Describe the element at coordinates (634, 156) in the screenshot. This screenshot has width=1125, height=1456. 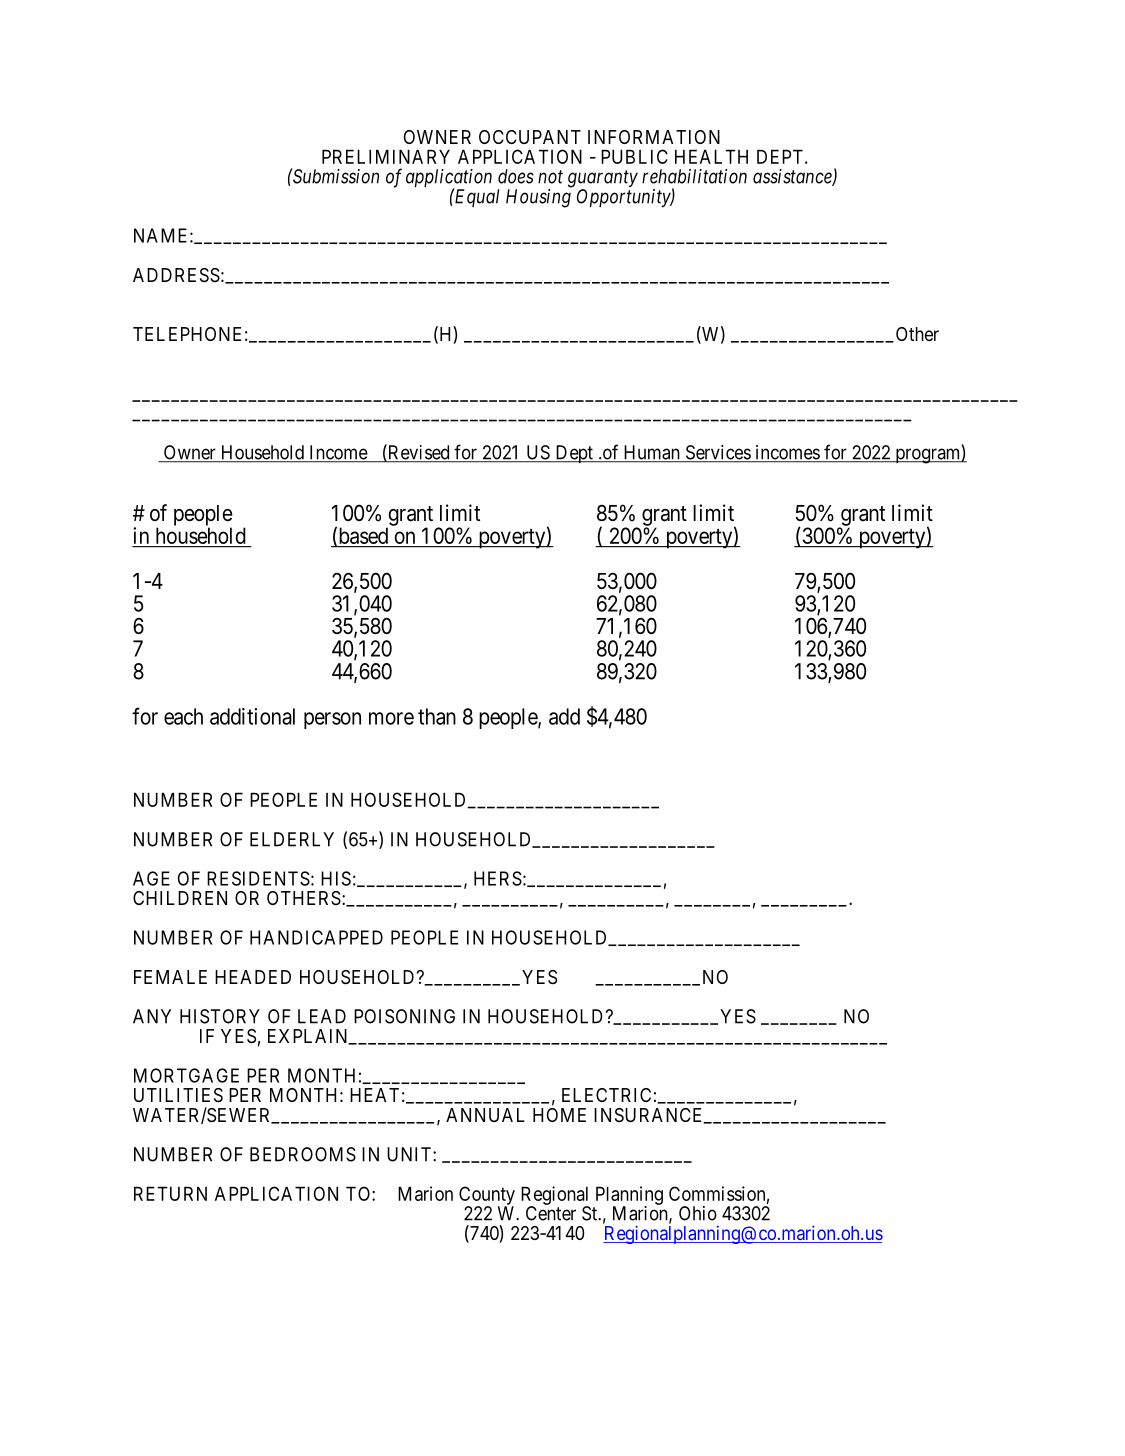
I see `PUBLIC` at that location.
